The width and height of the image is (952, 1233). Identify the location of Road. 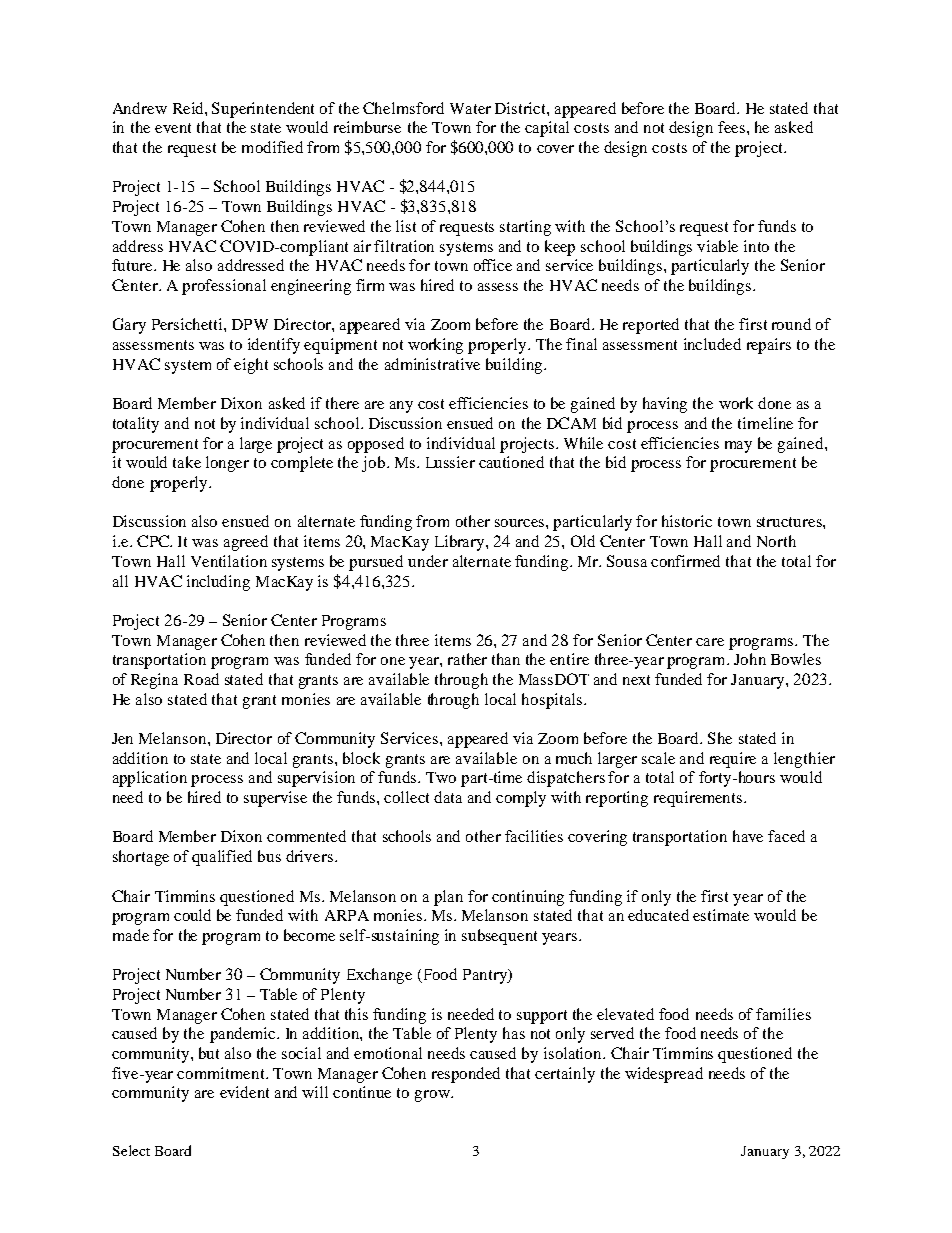
(201, 679).
